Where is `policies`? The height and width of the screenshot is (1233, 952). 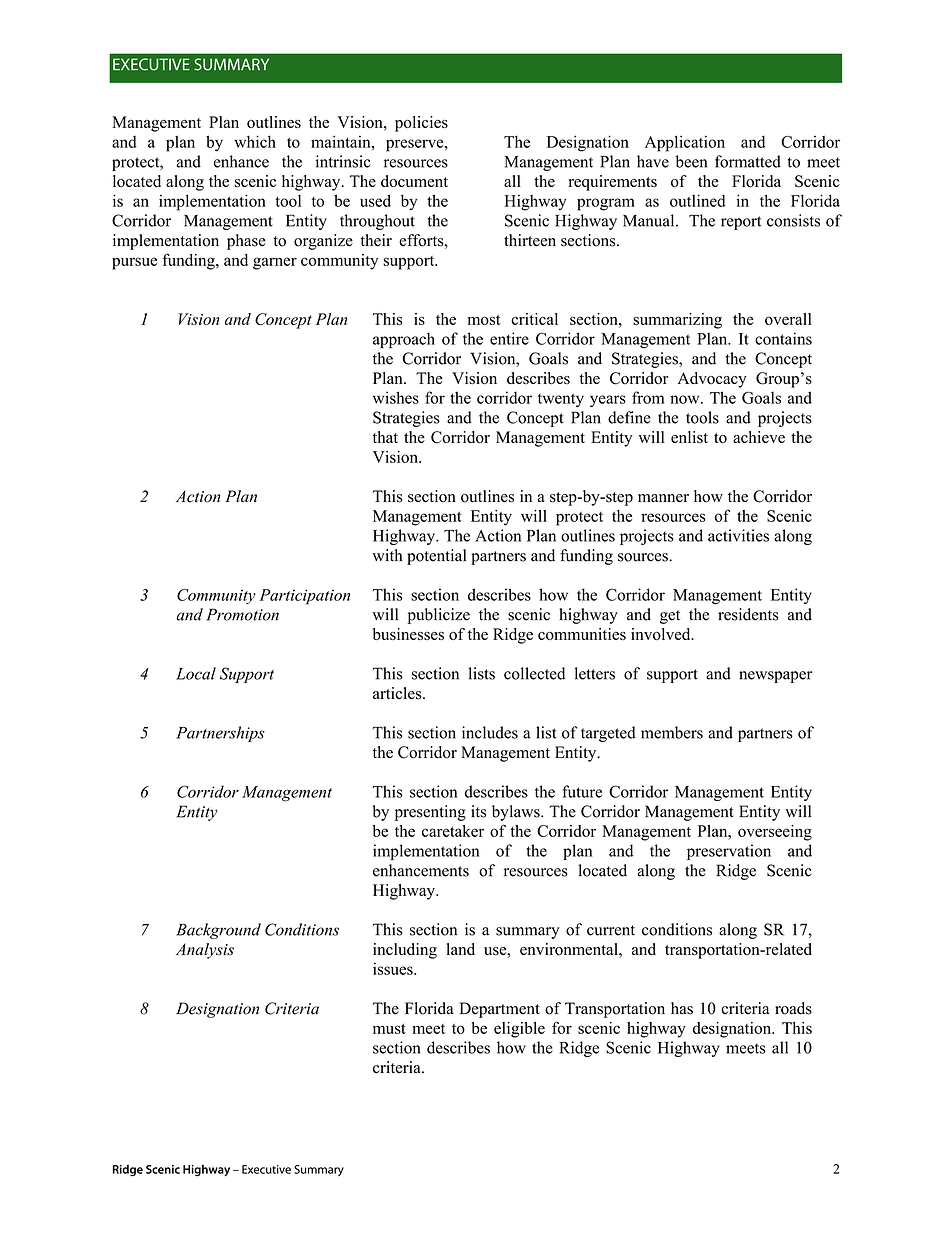 policies is located at coordinates (421, 124).
